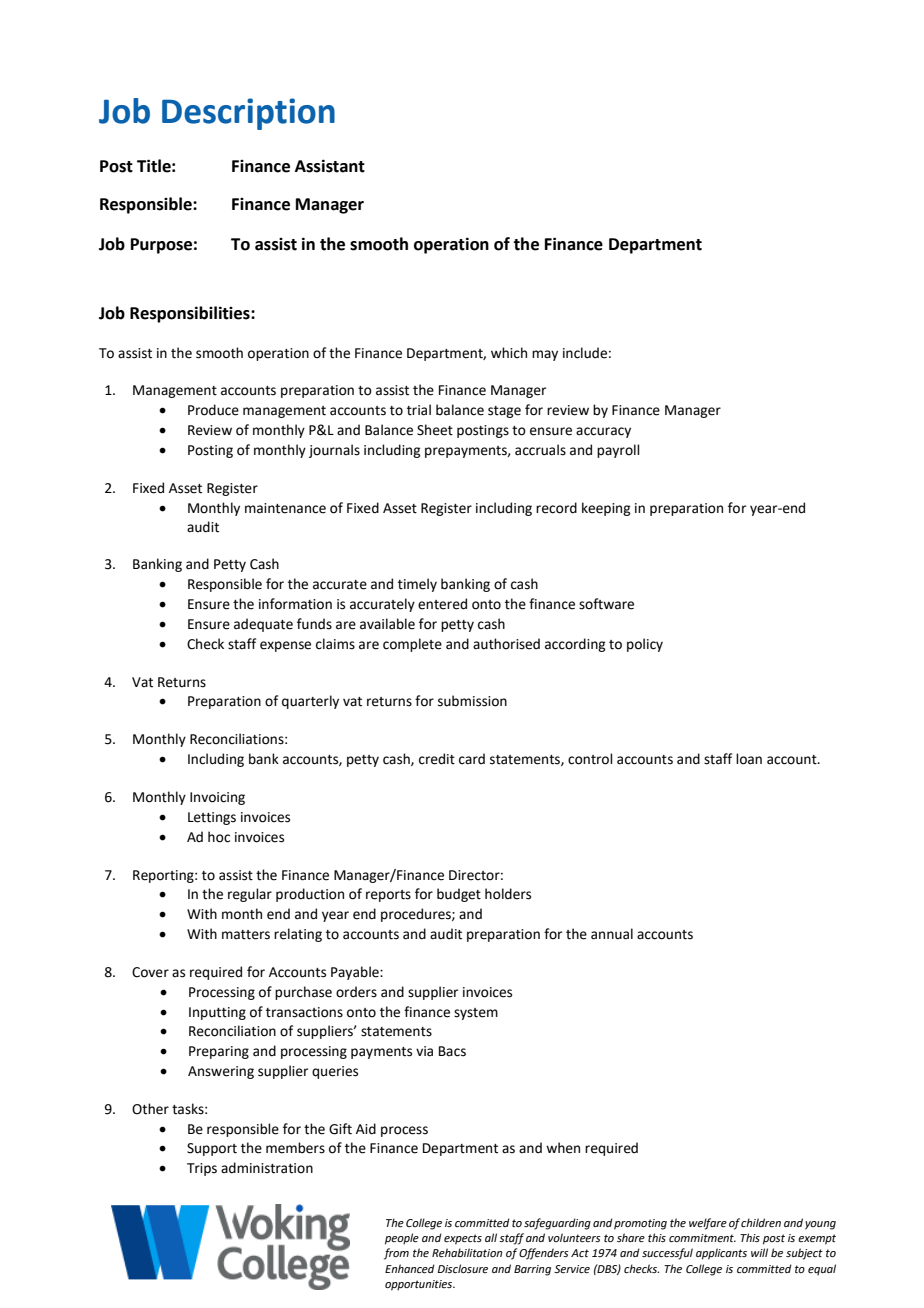  Describe the element at coordinates (491, 1237) in the screenshot. I see `all` at that location.
